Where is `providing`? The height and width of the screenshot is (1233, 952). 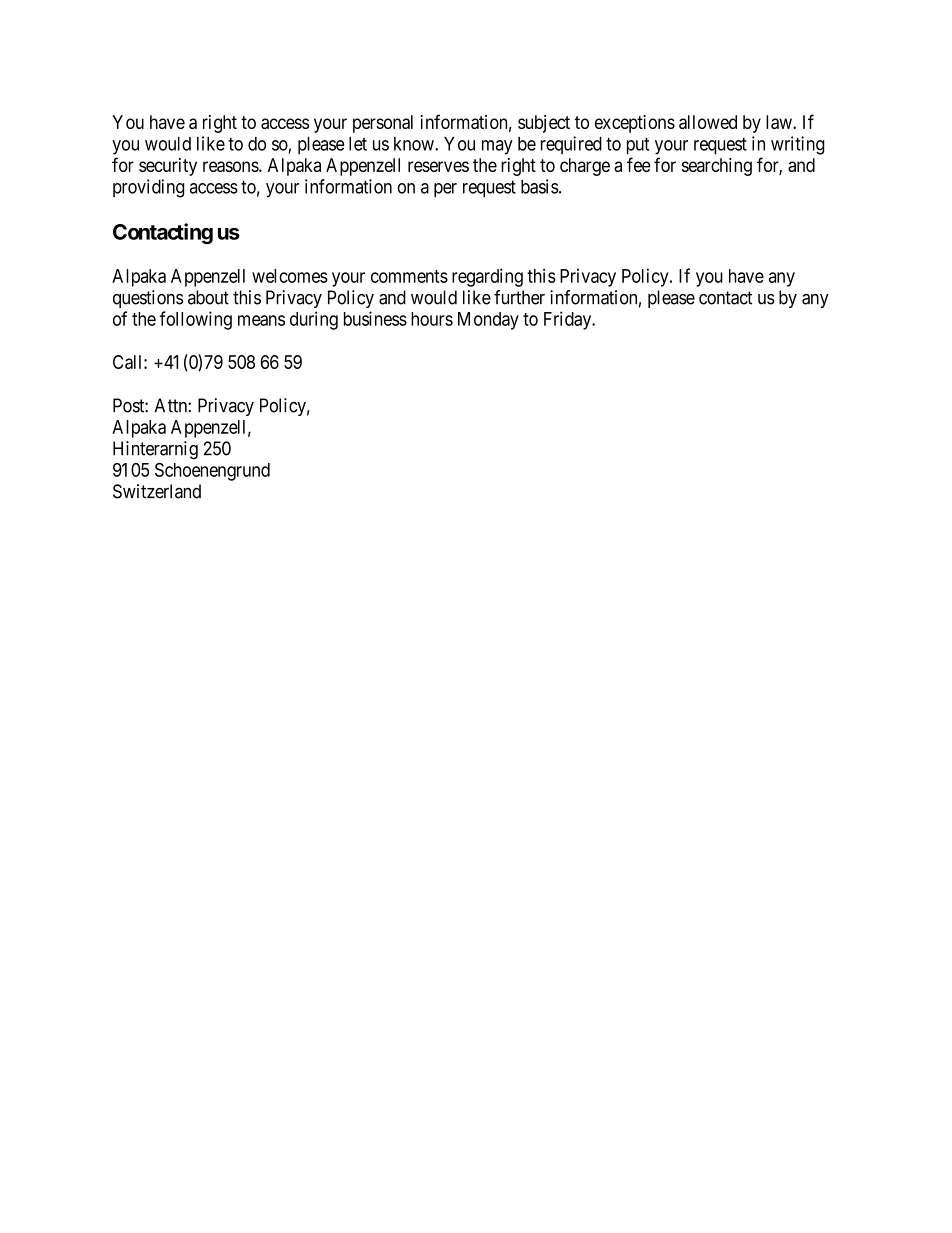 providing is located at coordinates (149, 188).
